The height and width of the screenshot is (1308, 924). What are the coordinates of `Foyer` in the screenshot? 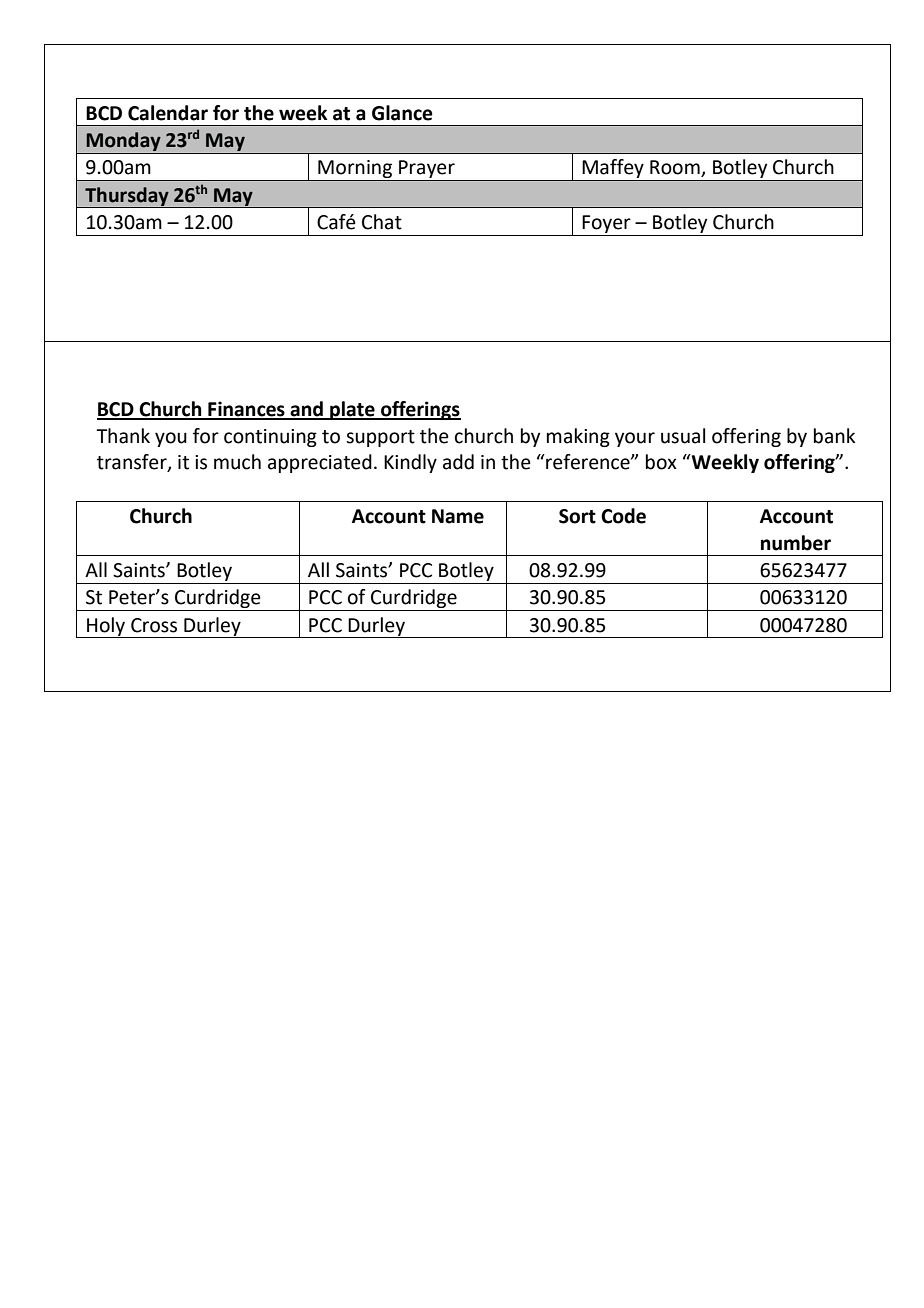 It's located at (606, 224).
